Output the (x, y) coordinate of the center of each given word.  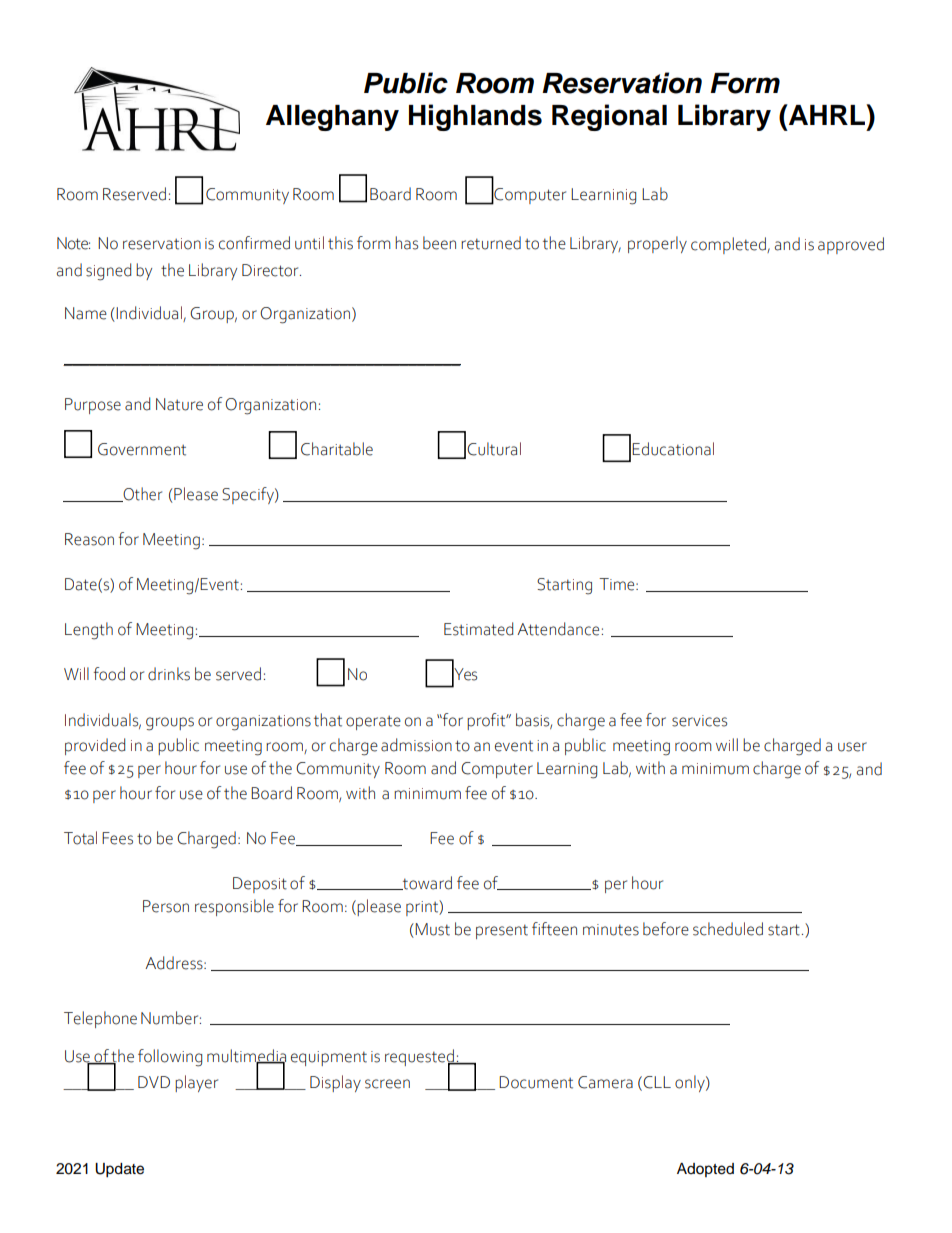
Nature (179, 404)
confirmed (254, 243)
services (699, 721)
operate (373, 722)
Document (536, 1082)
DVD (154, 1082)
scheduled (728, 929)
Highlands (475, 117)
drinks (169, 674)
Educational (673, 449)
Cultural (494, 449)
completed (729, 245)
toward (426, 883)
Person (166, 906)
